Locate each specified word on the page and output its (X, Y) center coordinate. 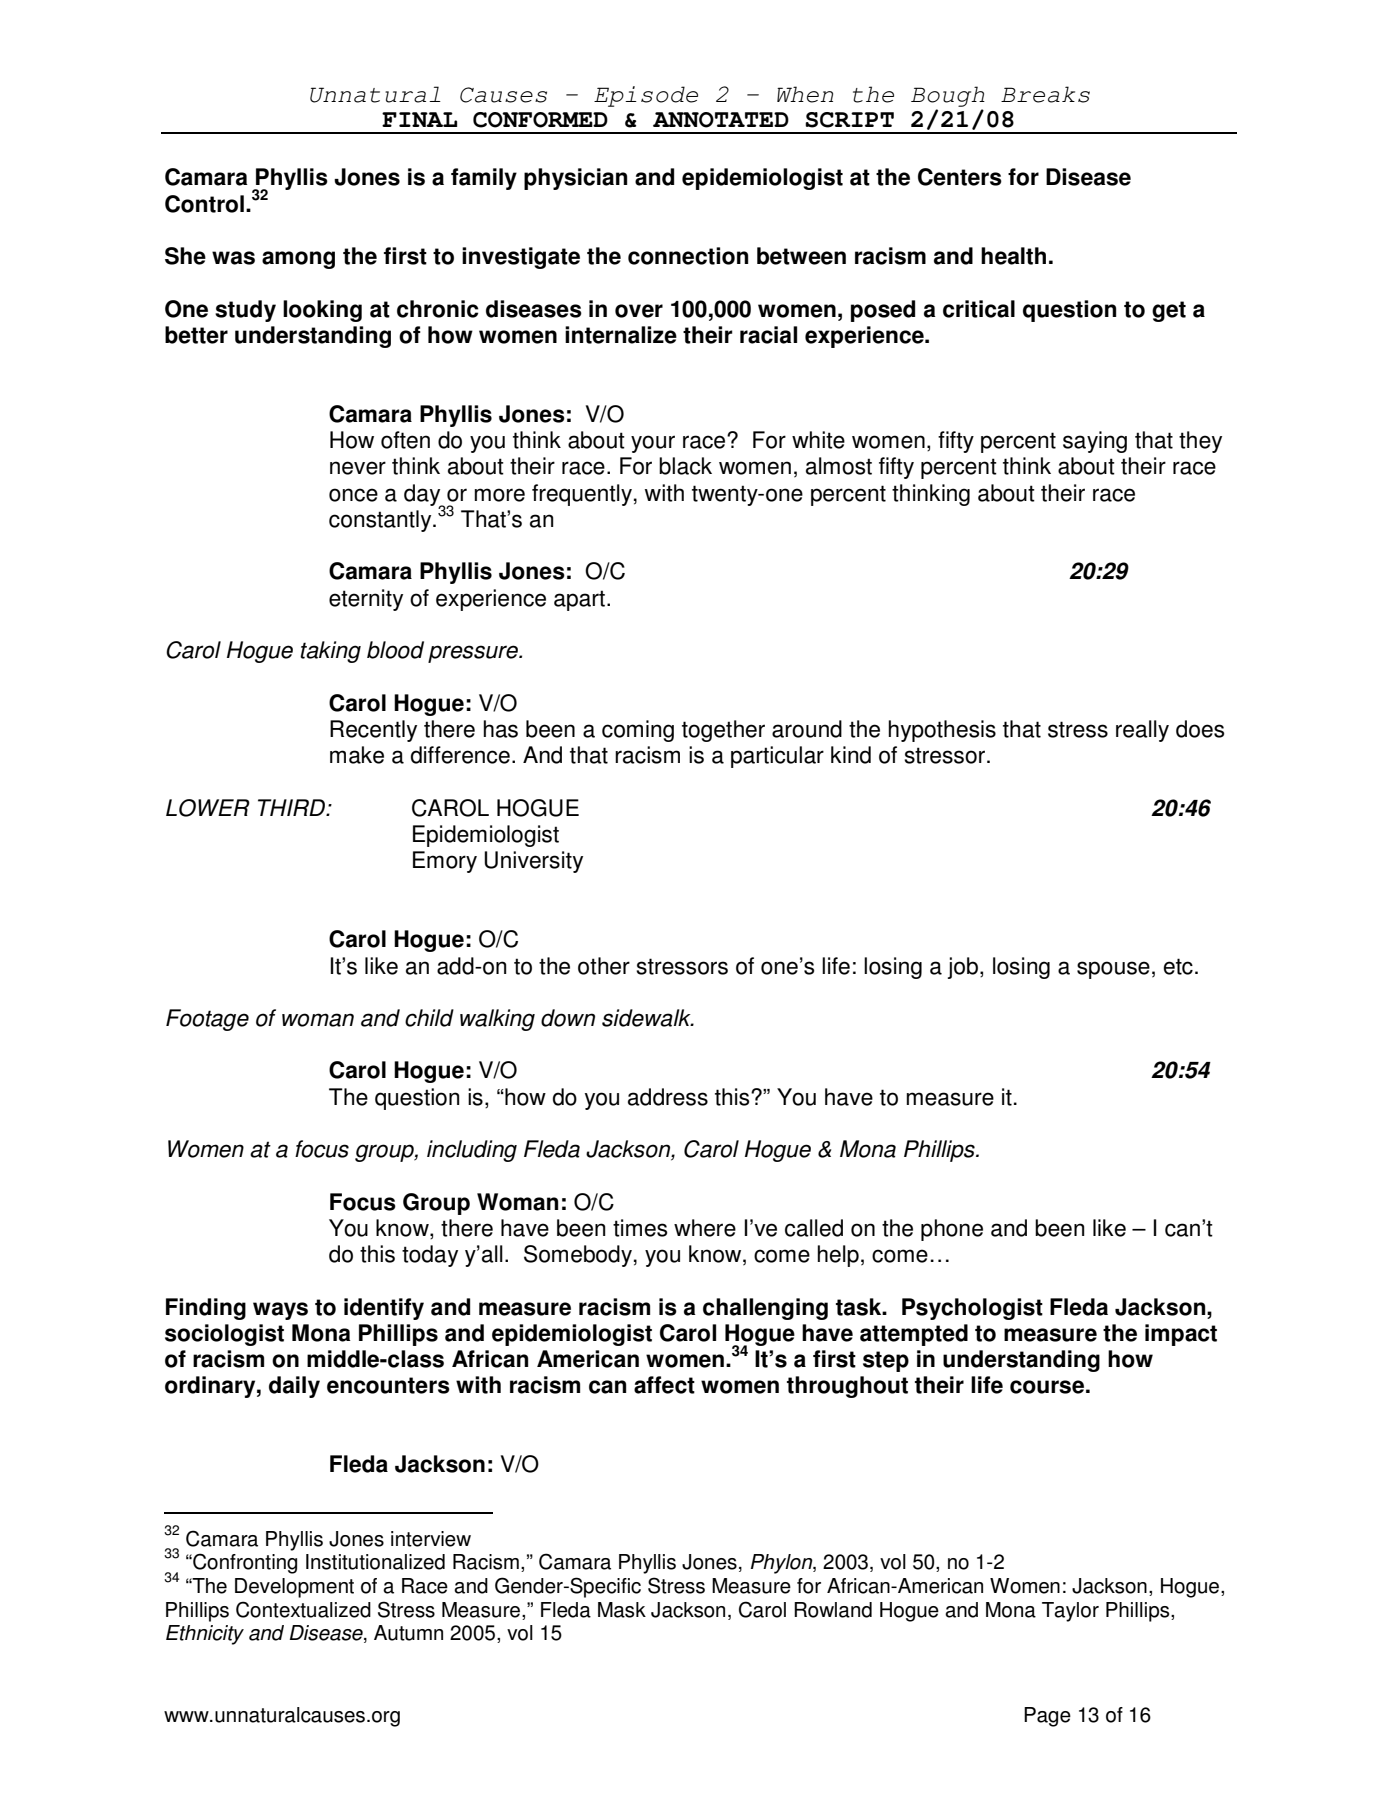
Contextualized (303, 1609)
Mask (622, 1610)
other (604, 966)
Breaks (1045, 94)
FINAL (419, 119)
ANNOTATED (721, 120)
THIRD (293, 807)
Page (1047, 1717)
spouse (1113, 970)
